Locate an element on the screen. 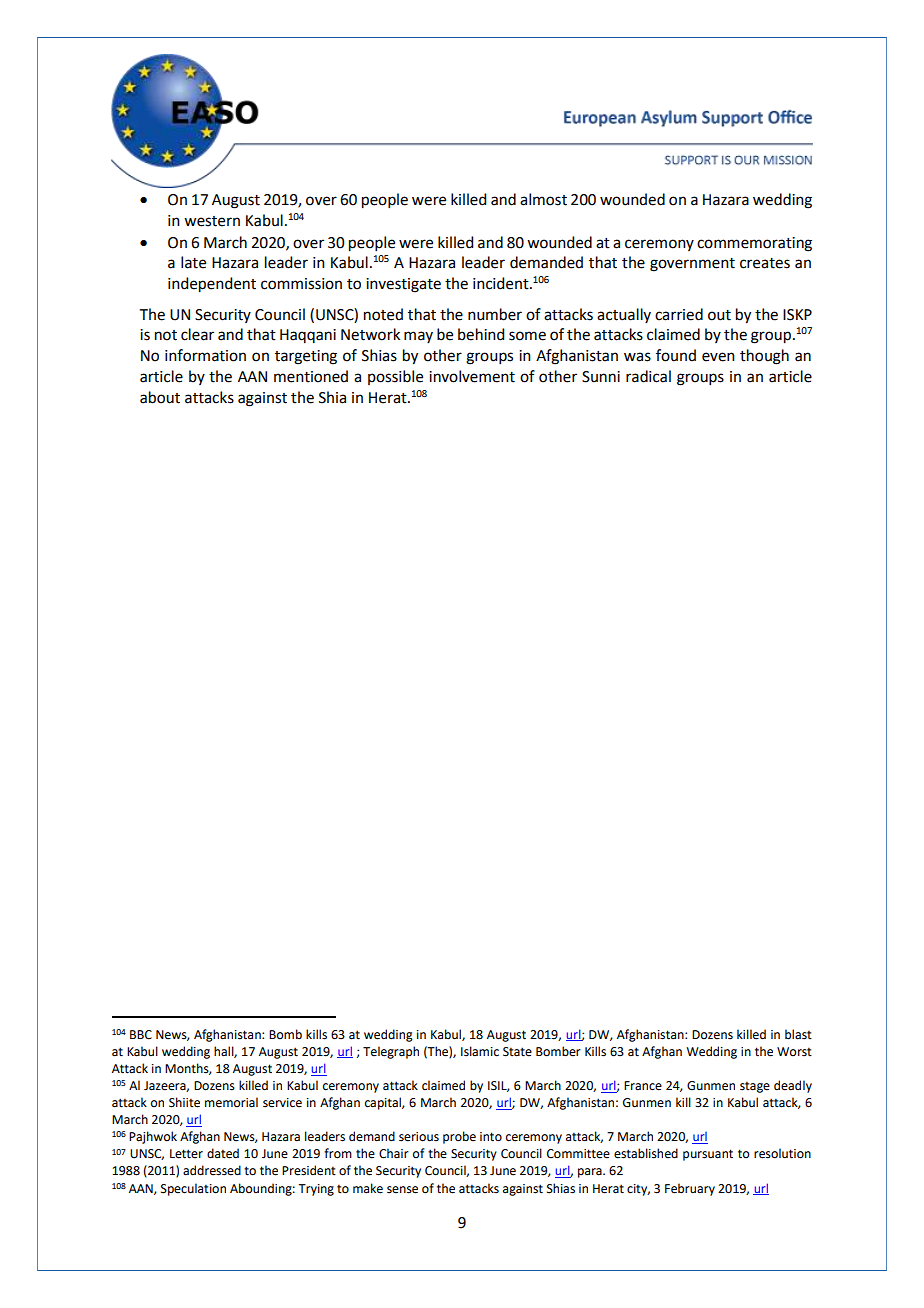 The height and width of the screenshot is (1308, 924). dated is located at coordinates (223, 1153).
